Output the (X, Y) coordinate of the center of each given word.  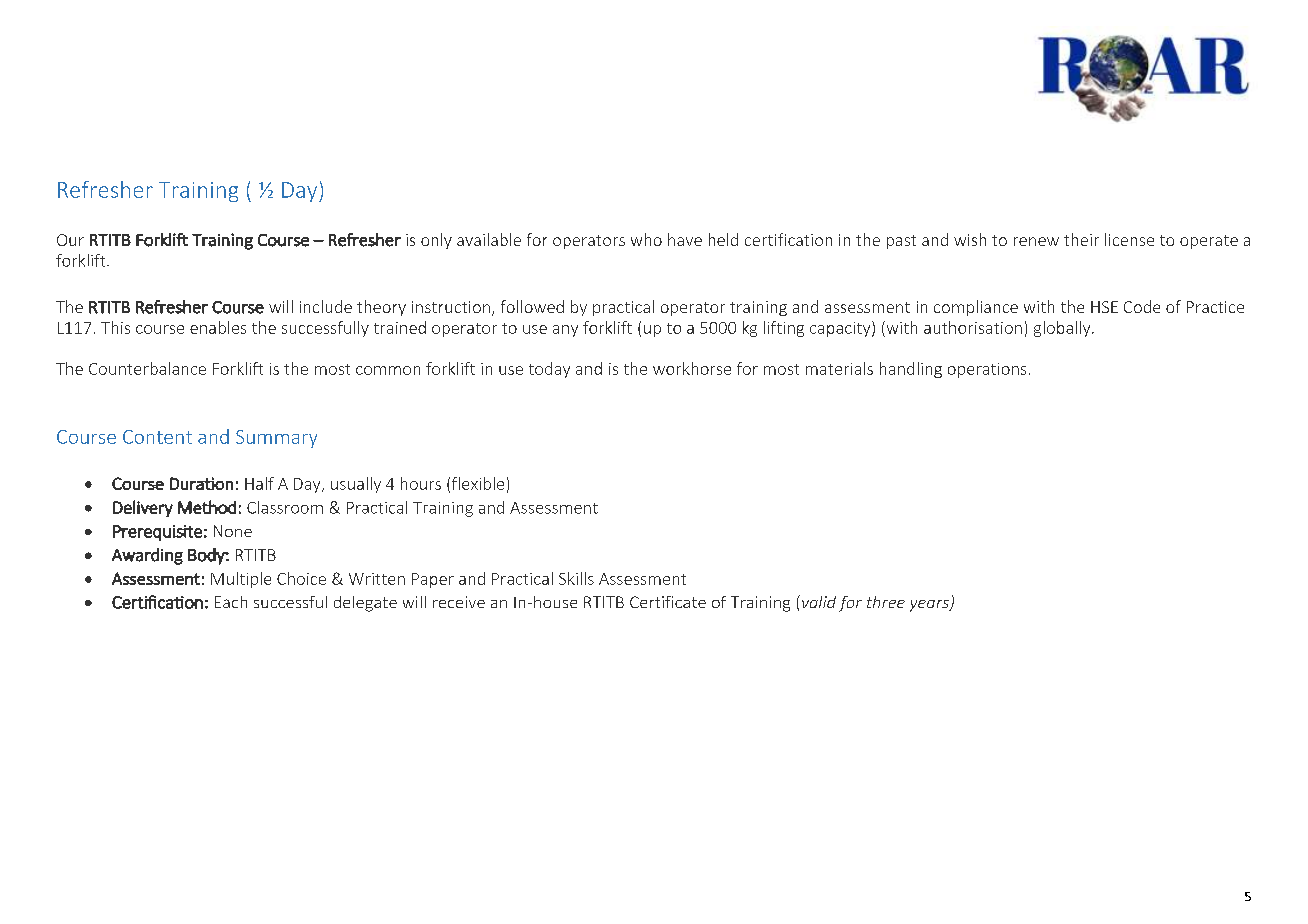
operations (987, 370)
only (436, 241)
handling (911, 370)
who (646, 239)
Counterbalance (147, 368)
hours (421, 483)
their (1081, 239)
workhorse (692, 368)
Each (231, 602)
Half (259, 483)
